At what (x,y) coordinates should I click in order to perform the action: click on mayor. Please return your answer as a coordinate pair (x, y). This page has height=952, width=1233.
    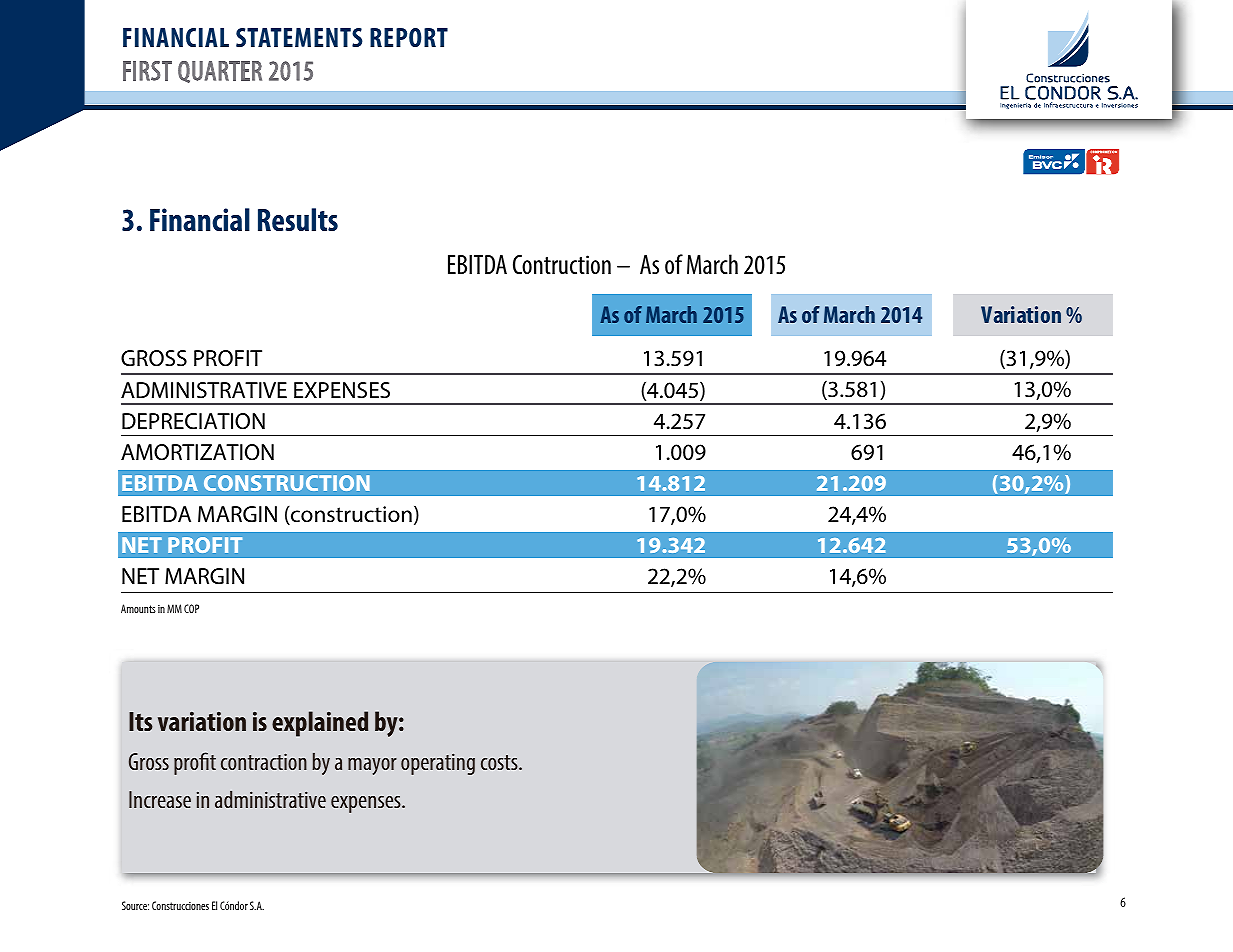
    Looking at the image, I should click on (372, 766).
